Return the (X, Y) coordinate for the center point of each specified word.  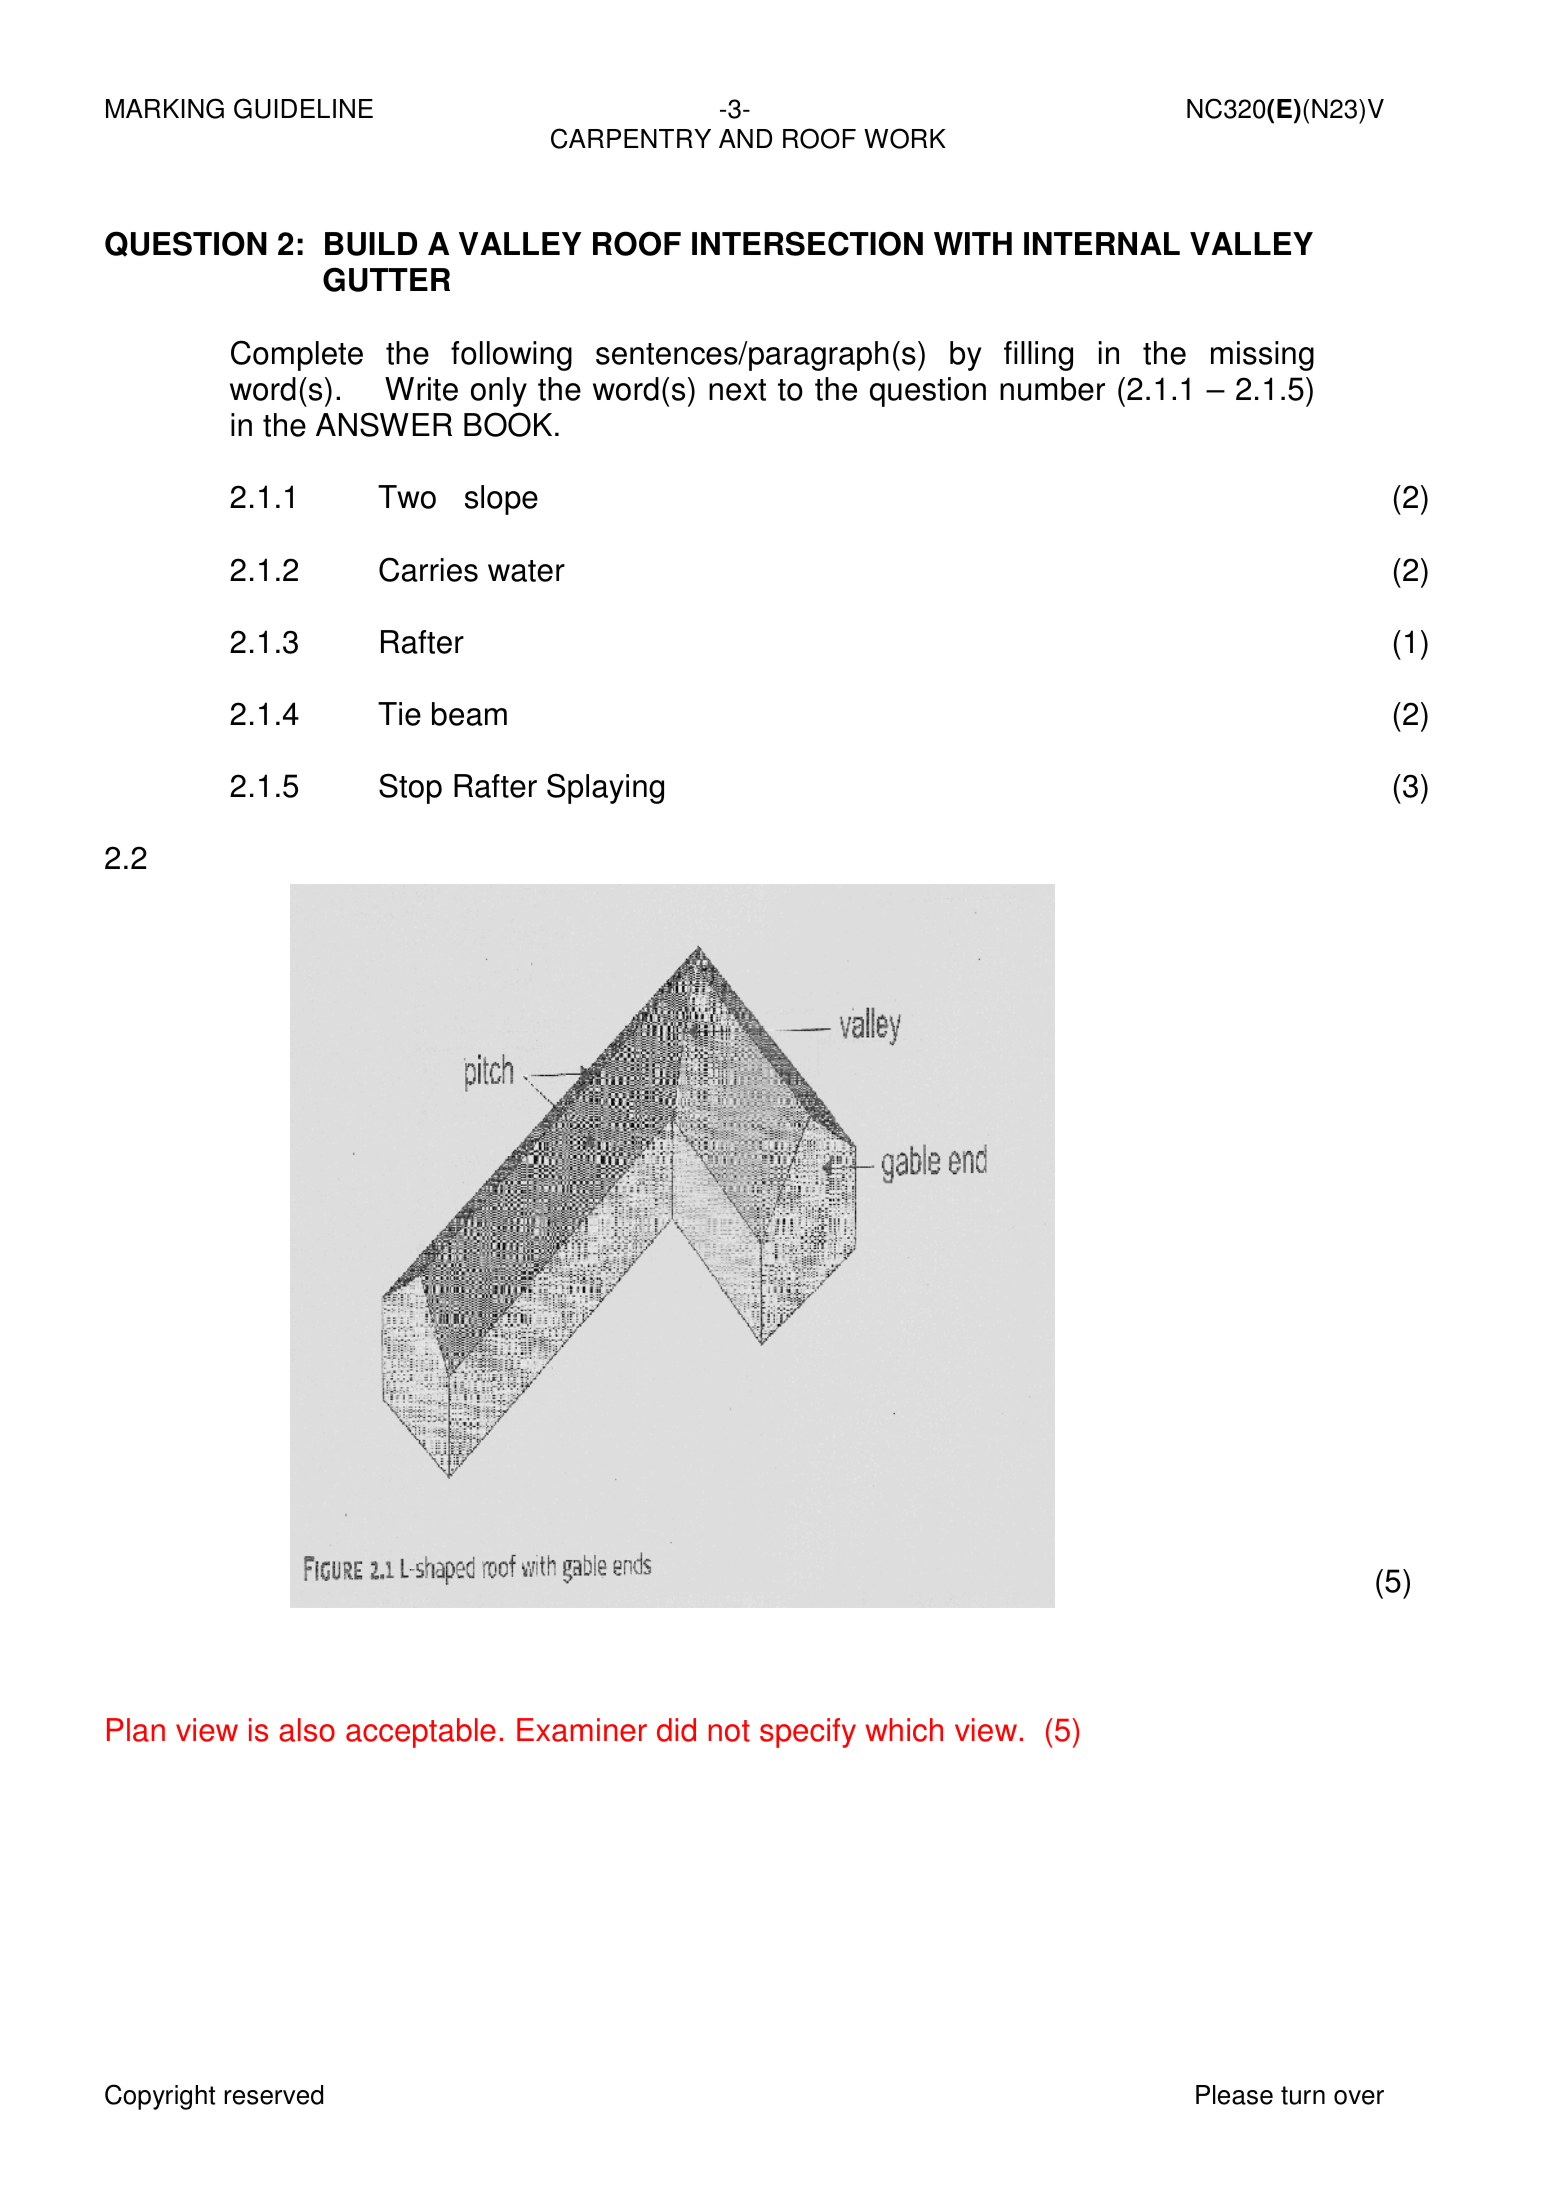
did (676, 1730)
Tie (399, 714)
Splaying (605, 788)
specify (808, 1733)
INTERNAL (1102, 243)
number (1052, 389)
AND (745, 138)
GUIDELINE (303, 108)
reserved (273, 2095)
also (307, 1730)
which (904, 1730)
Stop (410, 788)
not (729, 1731)
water (526, 571)
